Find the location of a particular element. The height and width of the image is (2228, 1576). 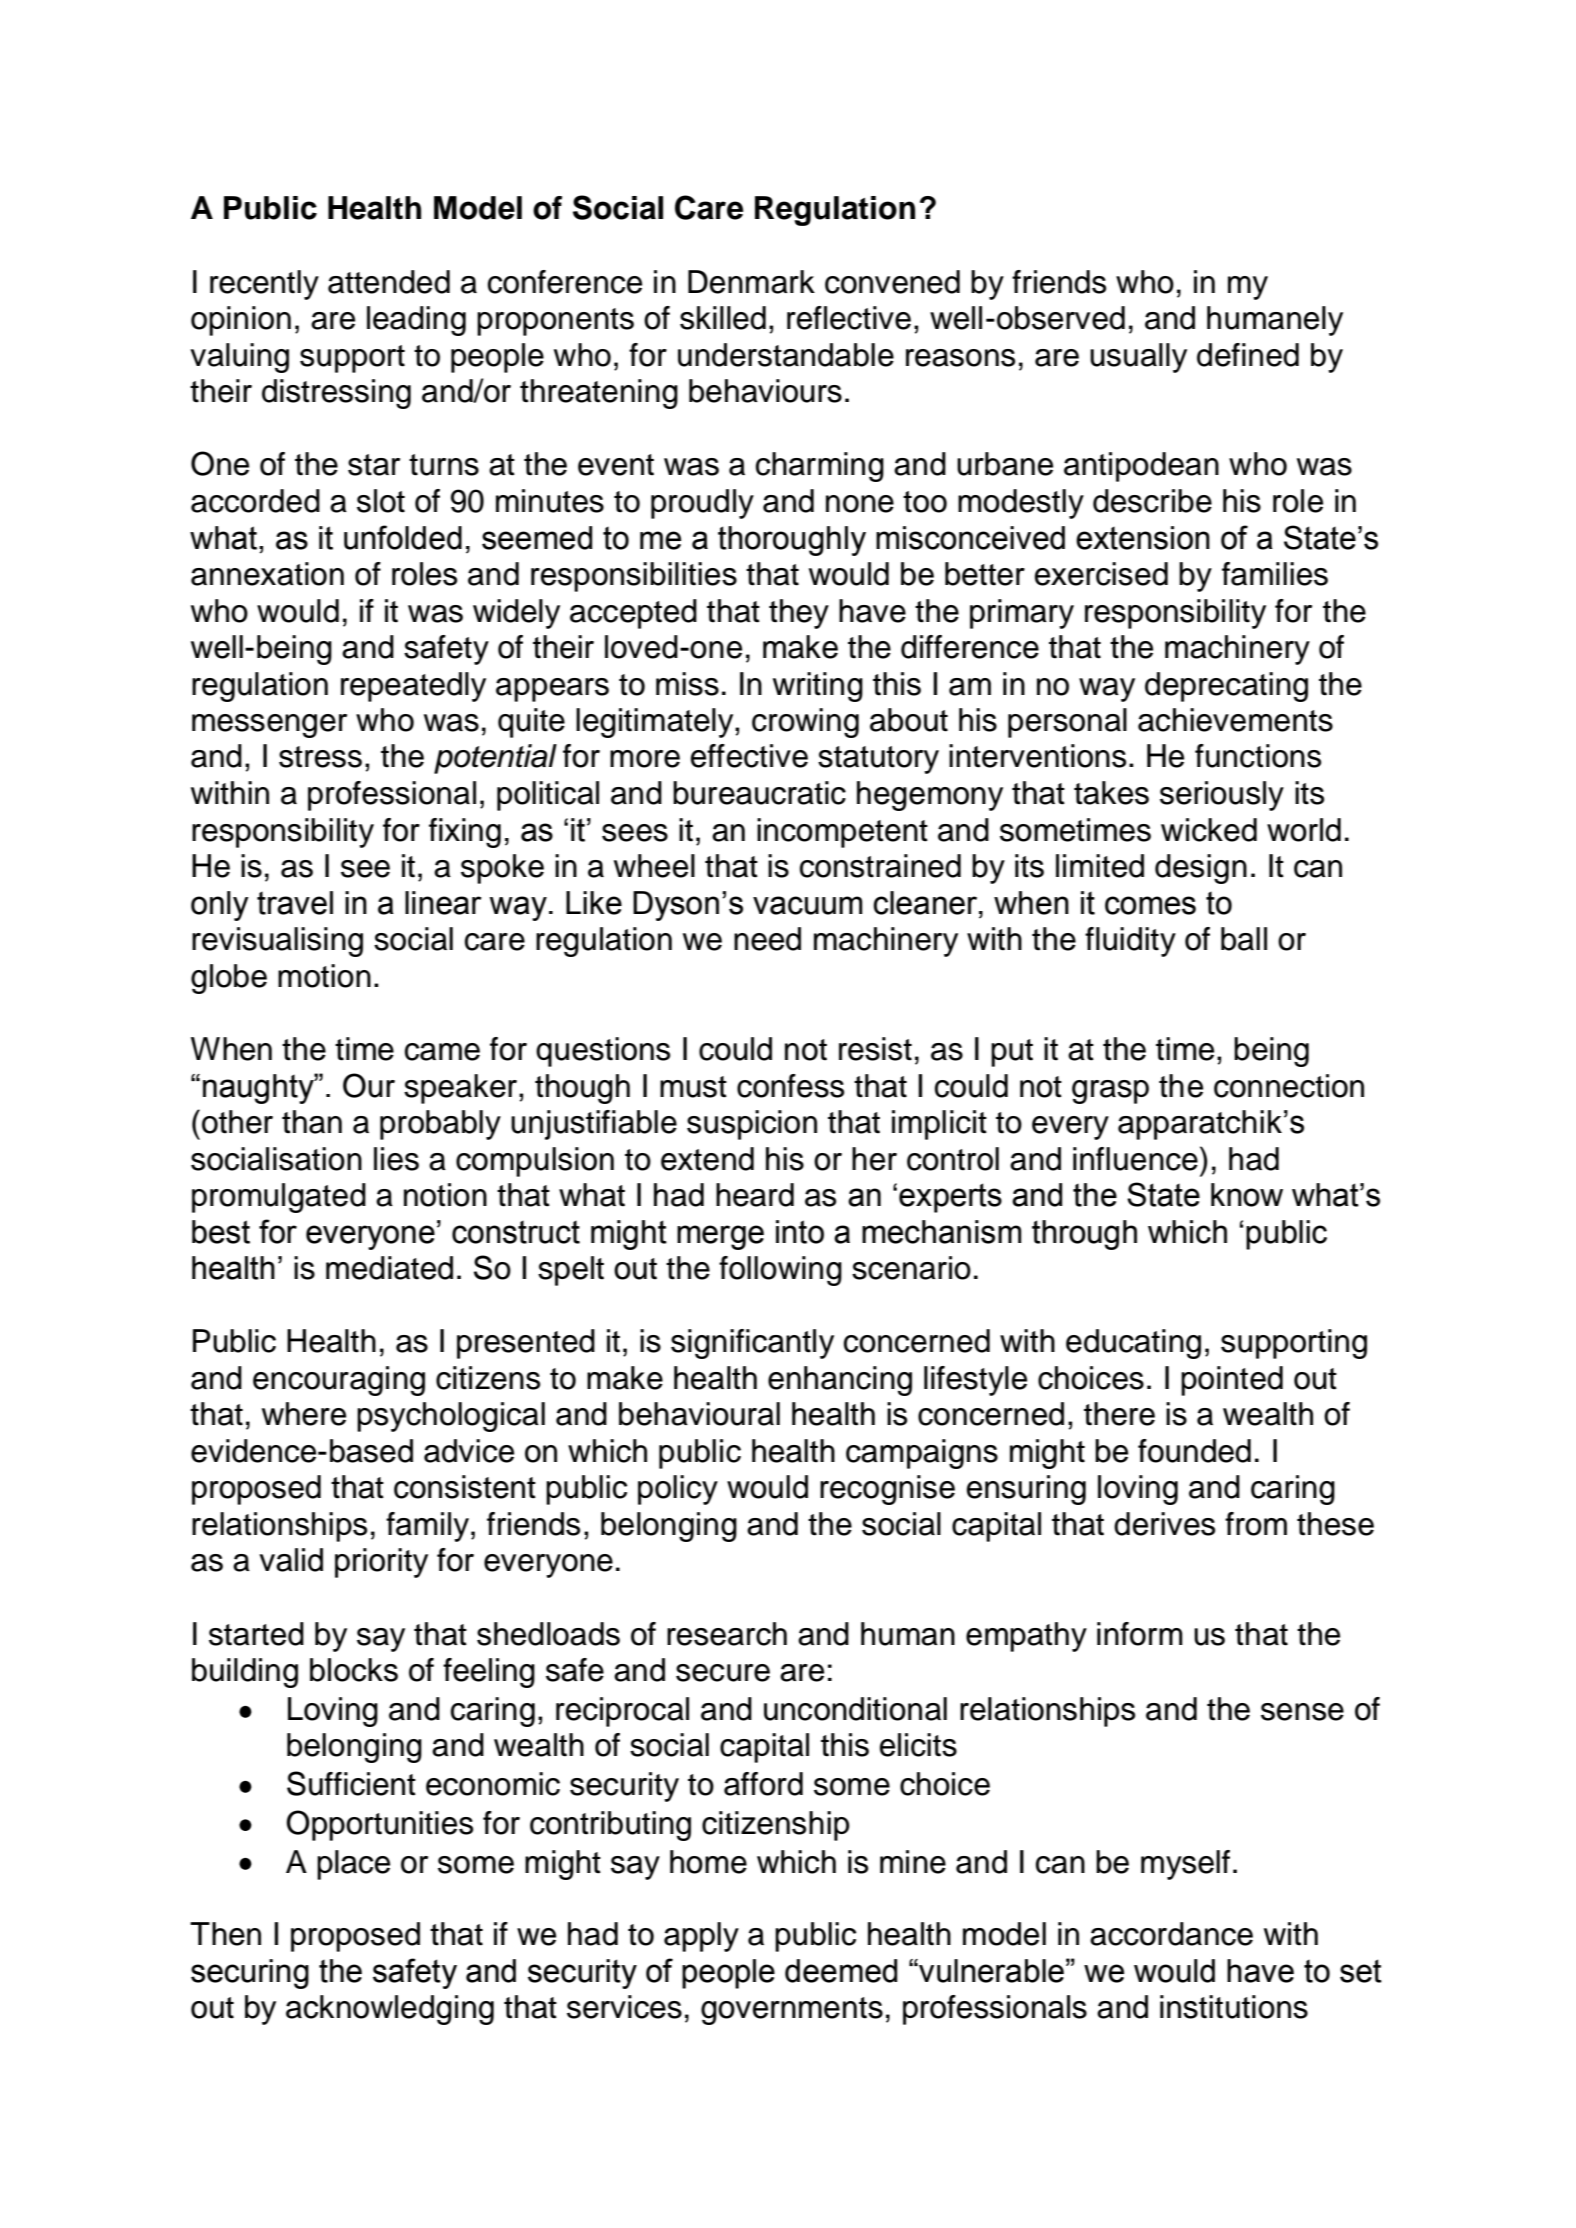

defined is located at coordinates (1248, 355).
